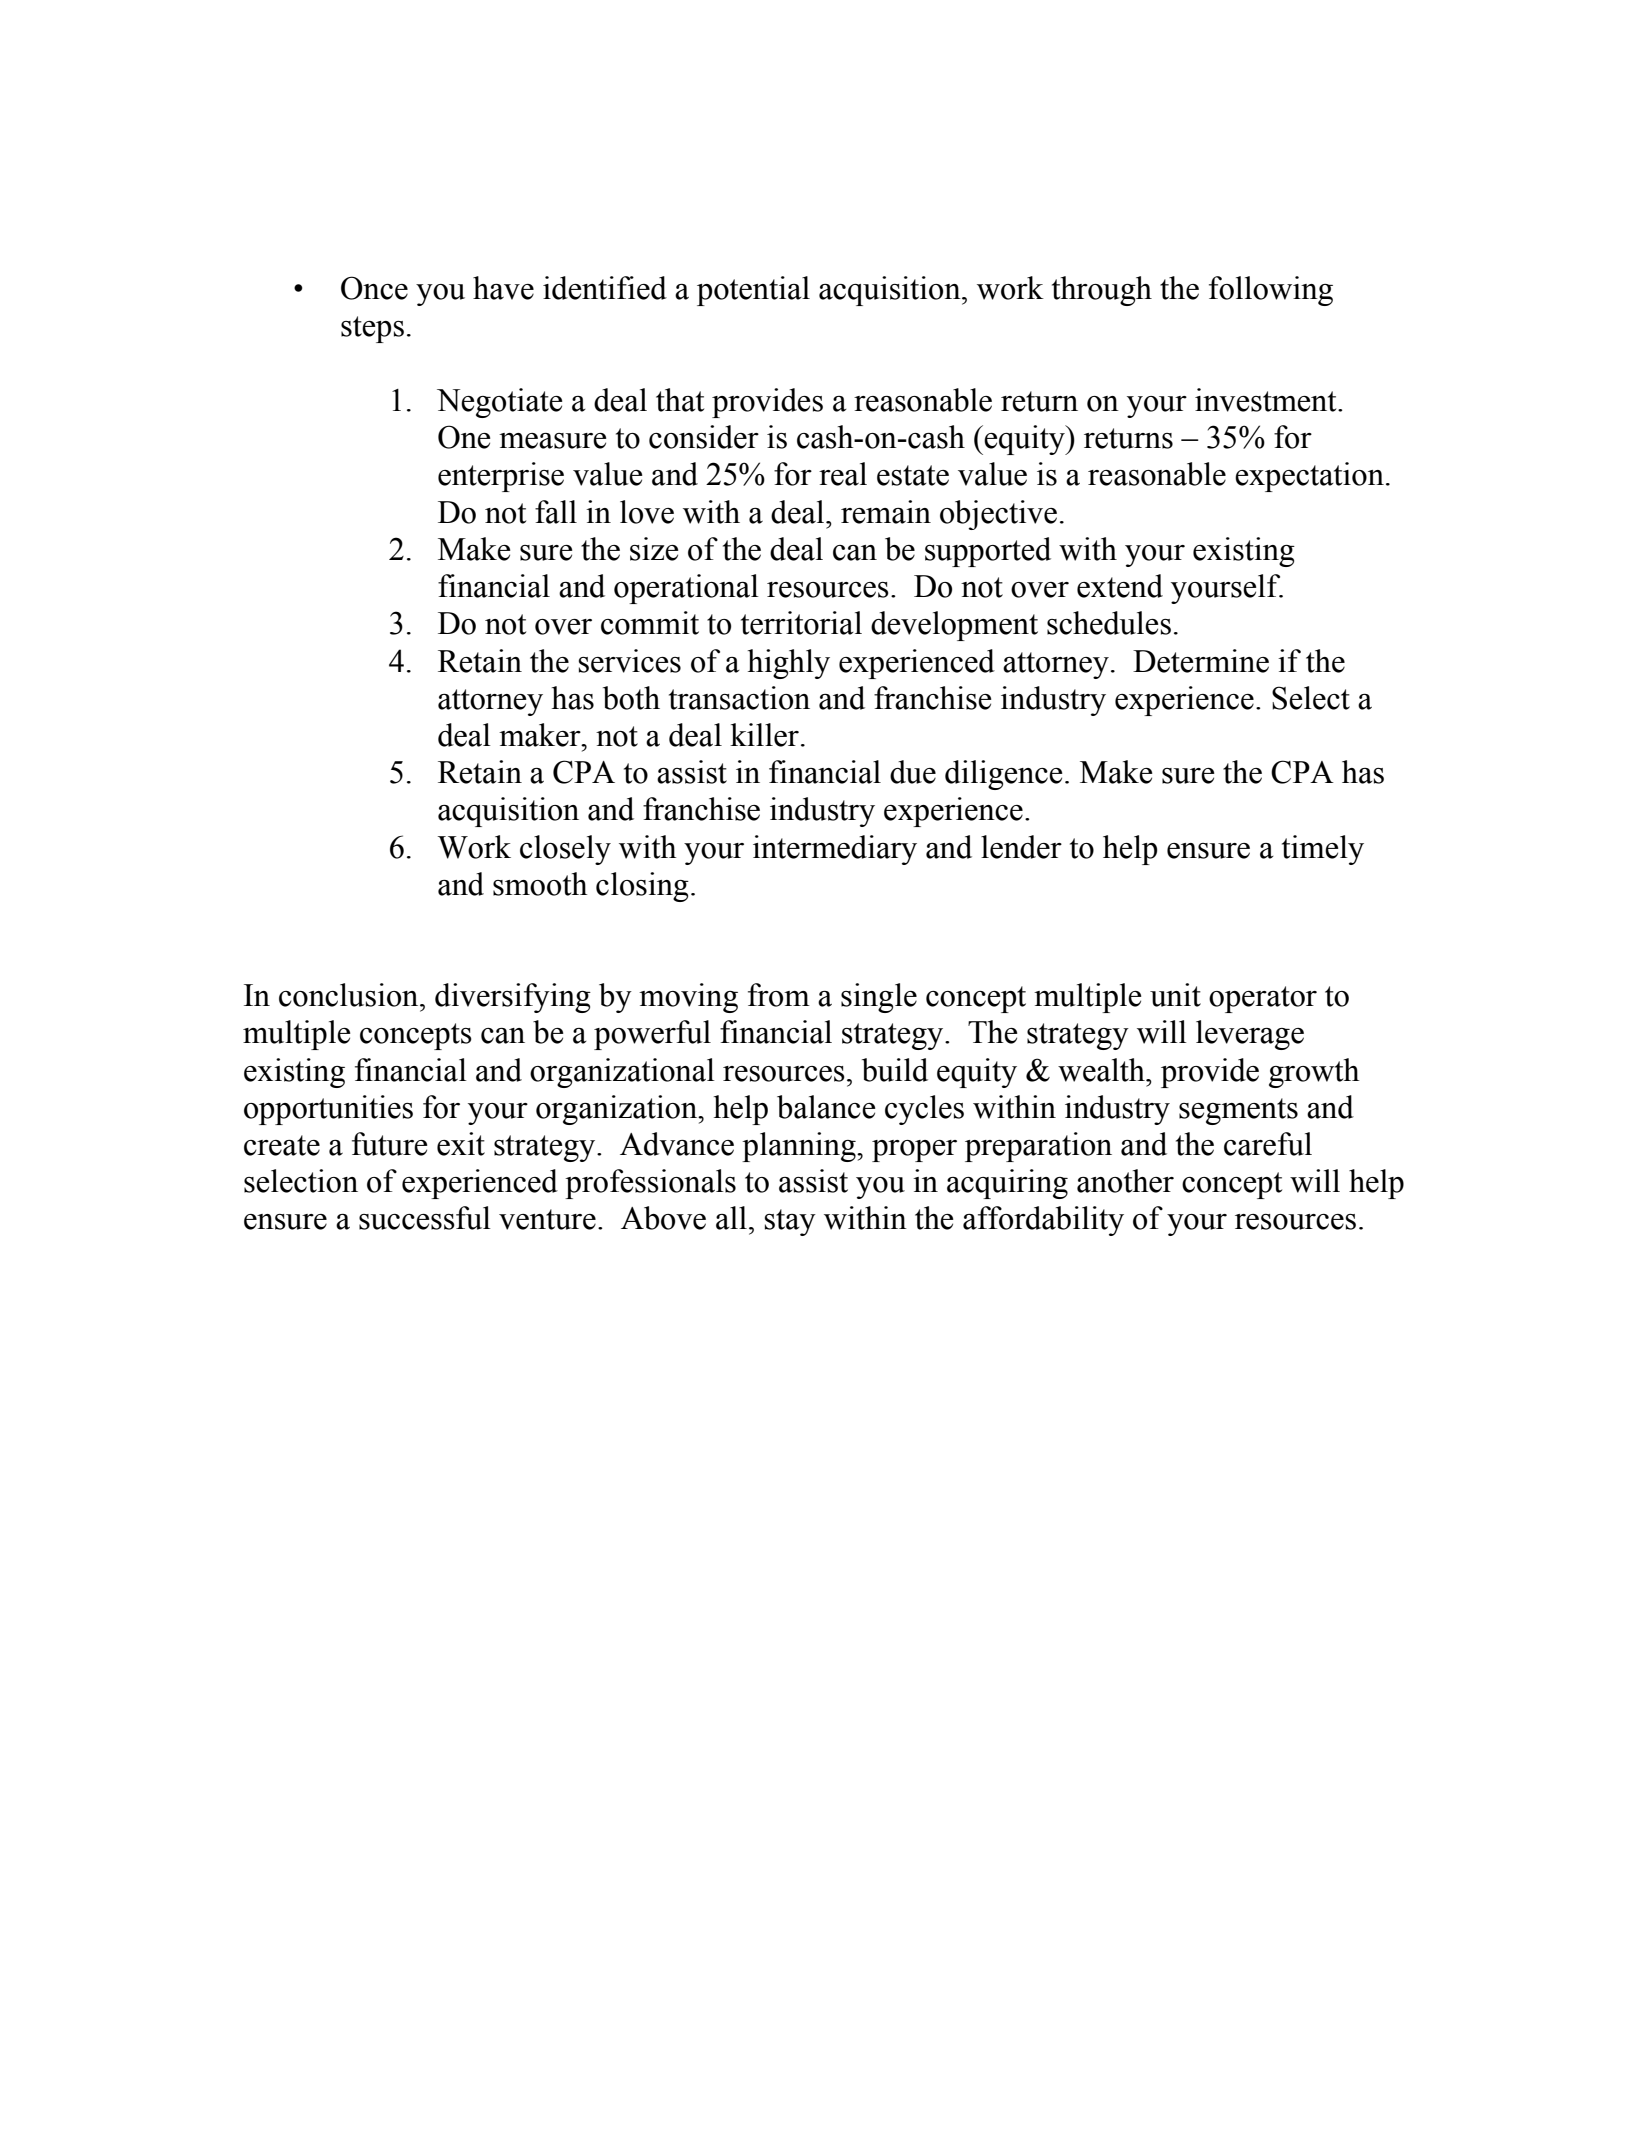  What do you see at coordinates (1004, 775) in the screenshot?
I see `diligence` at bounding box center [1004, 775].
